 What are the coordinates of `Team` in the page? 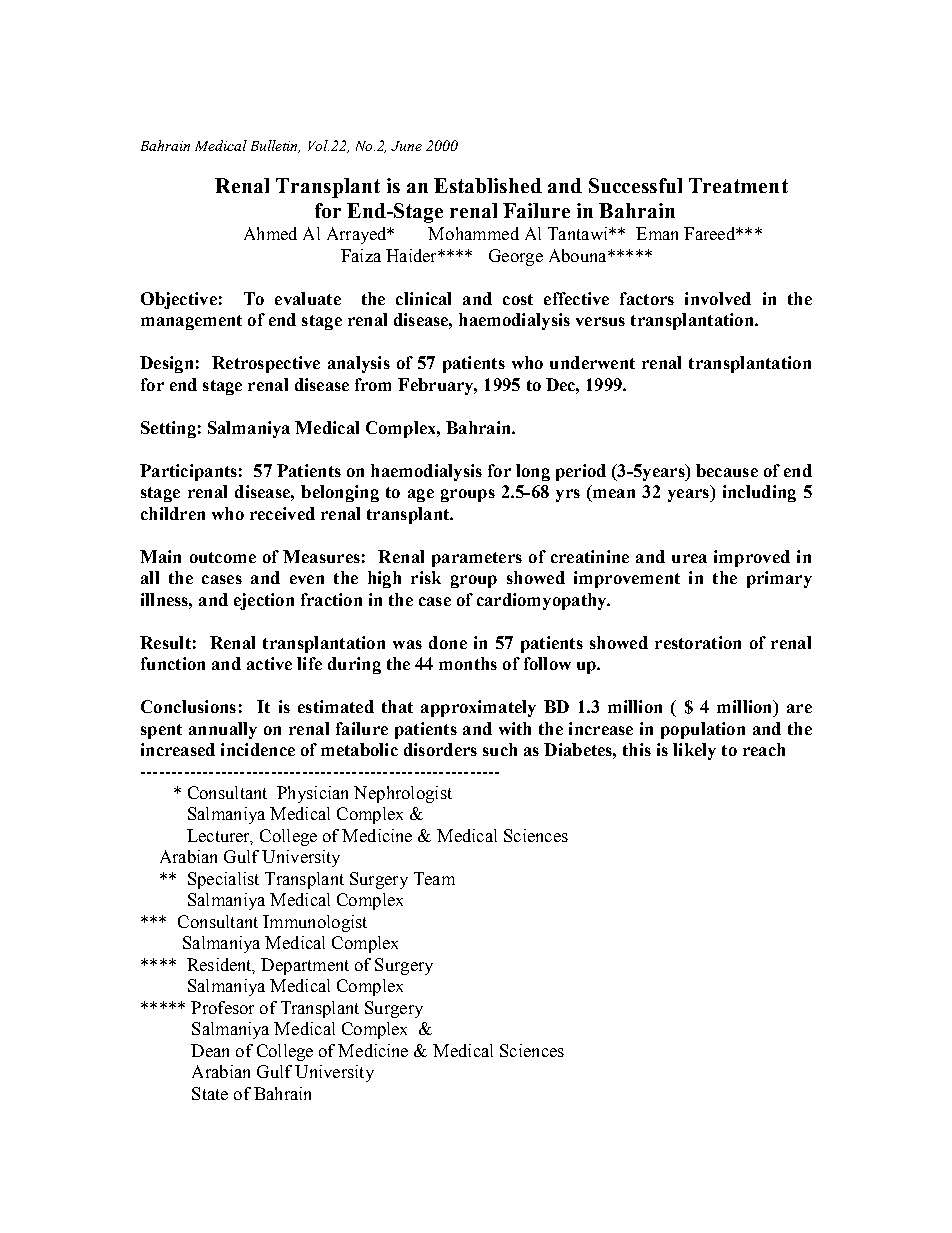 It's located at (434, 878).
